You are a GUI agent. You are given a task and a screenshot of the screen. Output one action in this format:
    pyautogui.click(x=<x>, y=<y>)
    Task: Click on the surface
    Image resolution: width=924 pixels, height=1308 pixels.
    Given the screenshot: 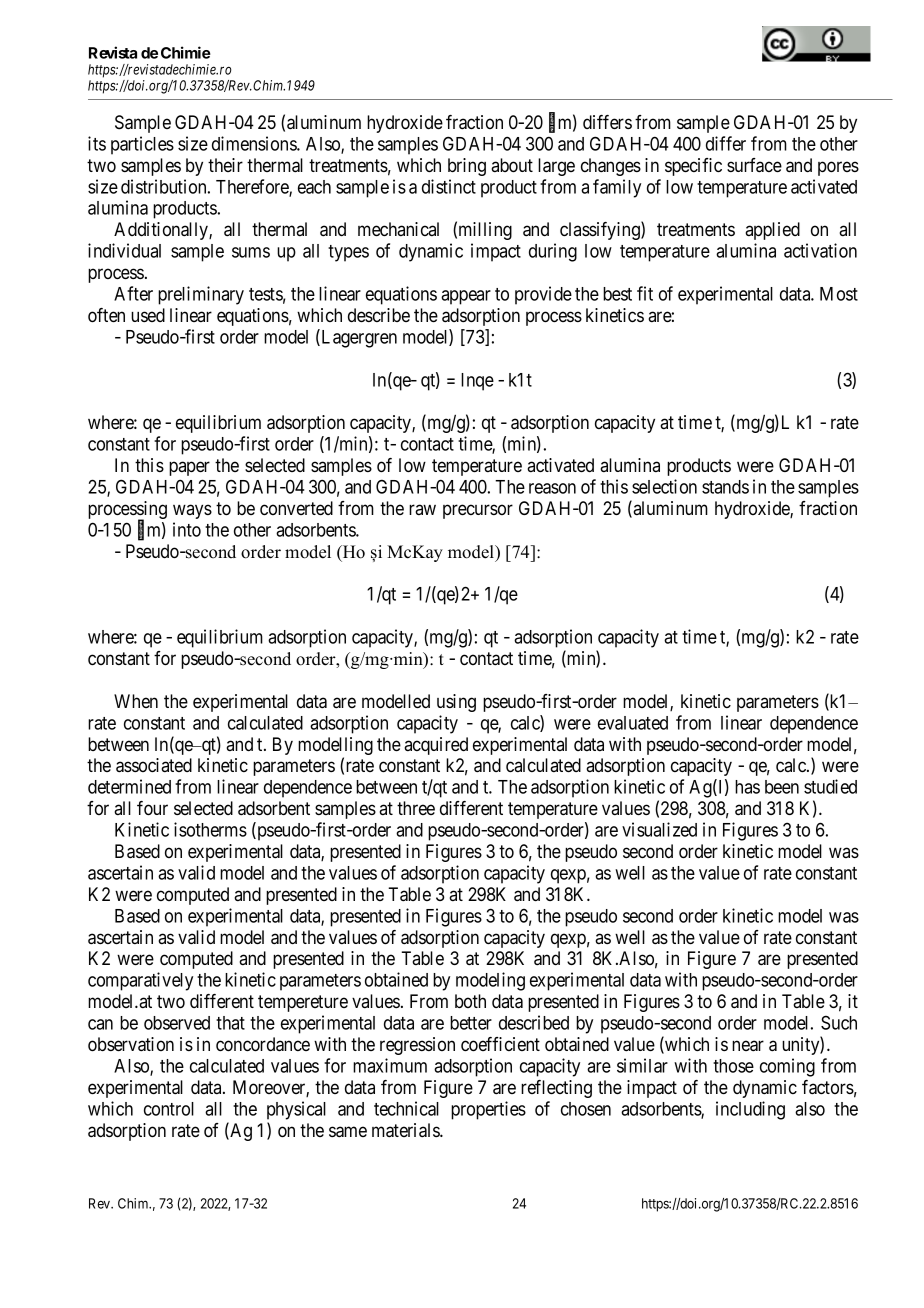 What is the action you would take?
    pyautogui.click(x=754, y=165)
